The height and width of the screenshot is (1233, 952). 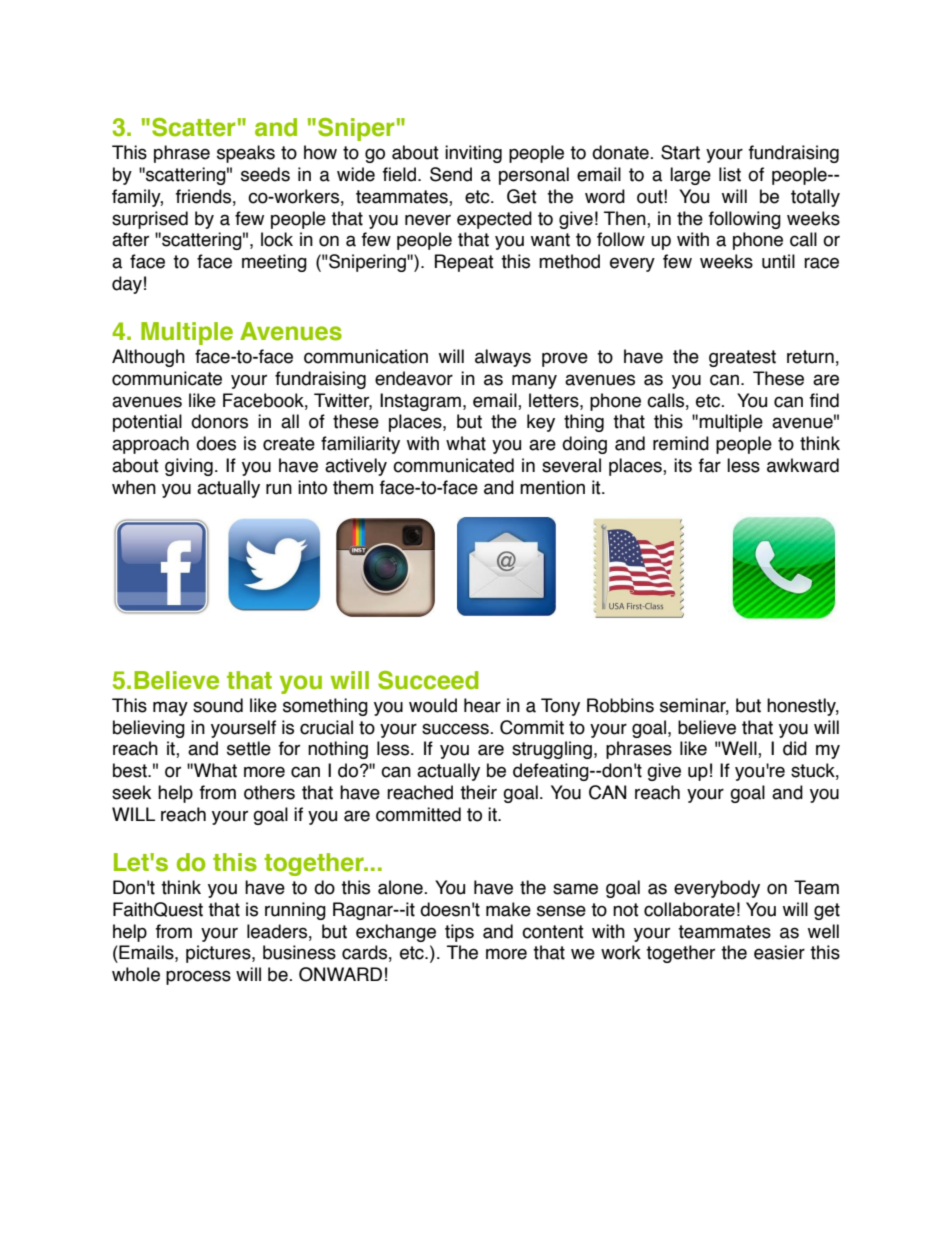 What do you see at coordinates (482, 705) in the screenshot?
I see `hear` at bounding box center [482, 705].
